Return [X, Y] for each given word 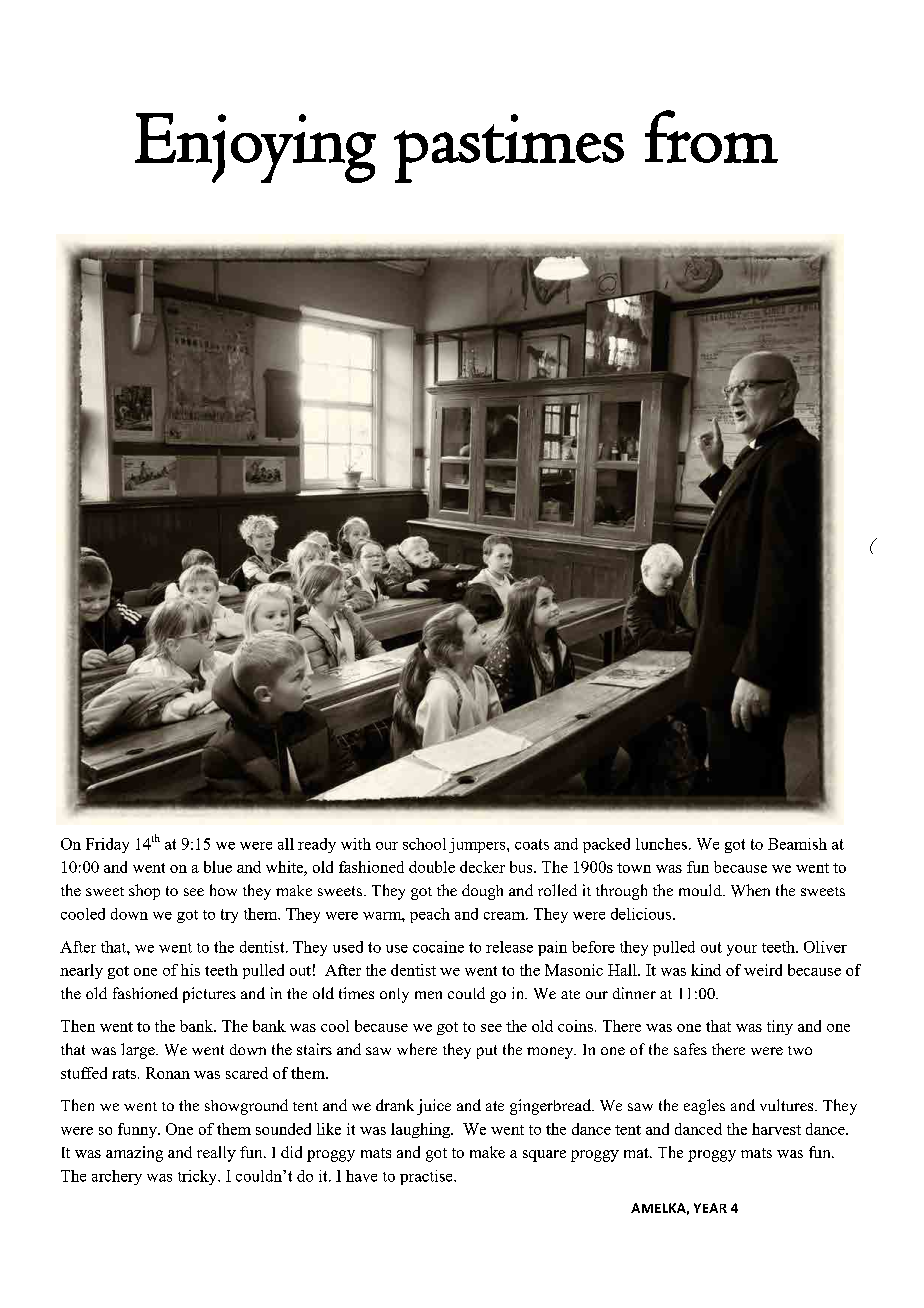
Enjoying [255, 148]
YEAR [710, 1208]
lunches [661, 844]
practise [427, 1177]
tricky [198, 1177]
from [711, 136]
